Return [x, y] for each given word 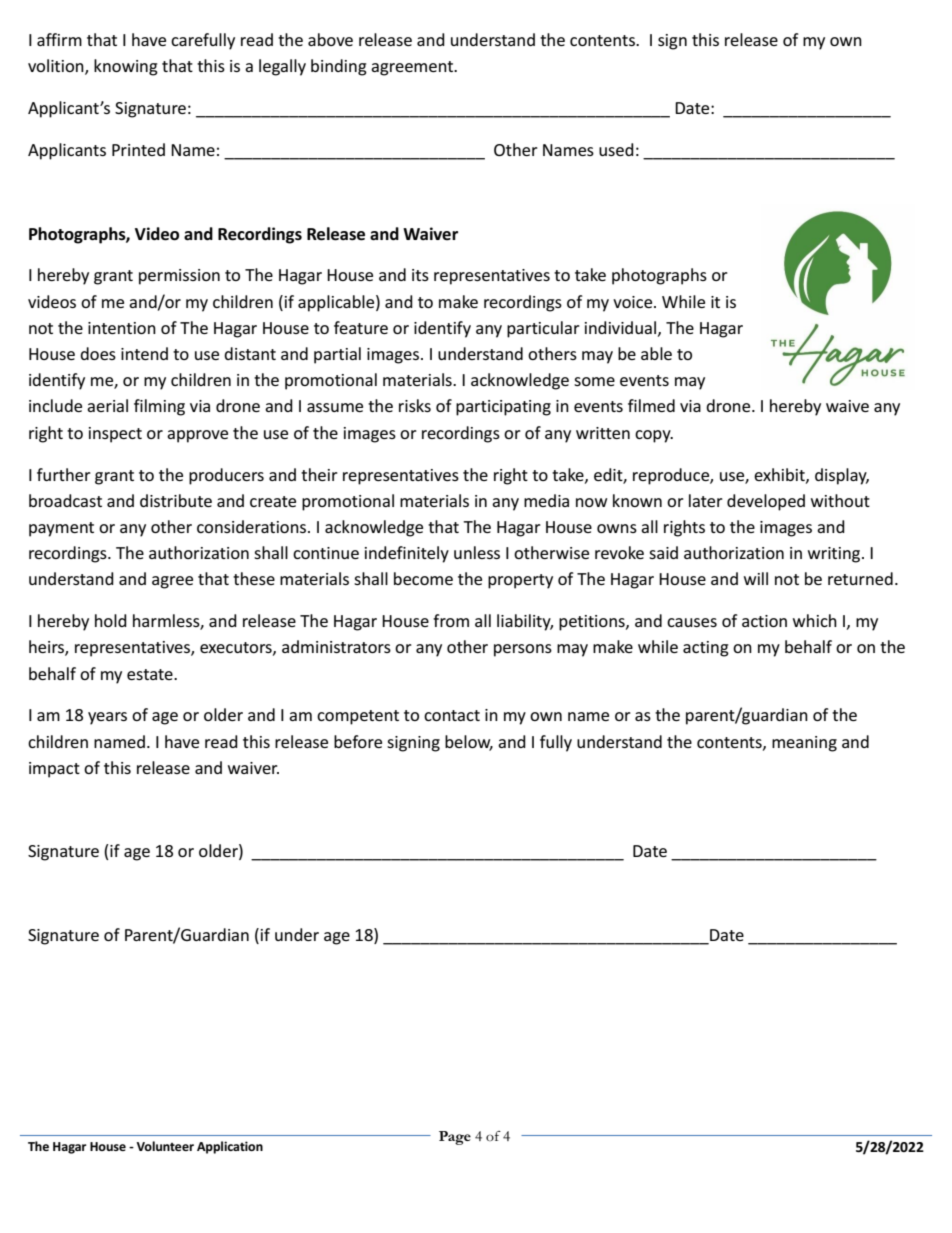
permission [179, 277]
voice [634, 302]
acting [706, 649]
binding [339, 67]
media [546, 500]
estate [151, 674]
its [420, 275]
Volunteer [165, 1146]
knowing [126, 67]
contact [452, 715]
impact [54, 770]
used [616, 149]
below [469, 742]
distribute [176, 500]
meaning [804, 744]
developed [766, 502]
